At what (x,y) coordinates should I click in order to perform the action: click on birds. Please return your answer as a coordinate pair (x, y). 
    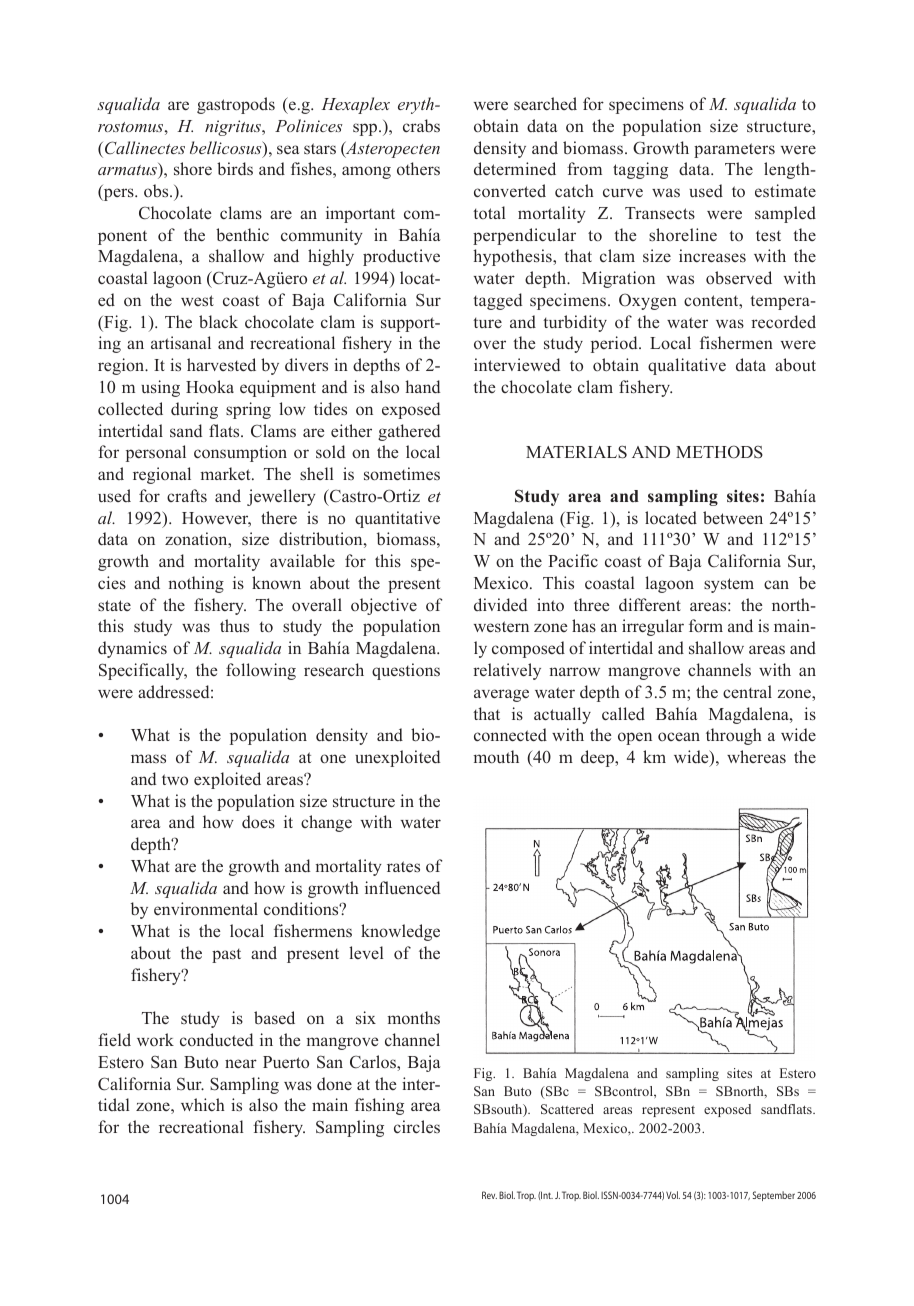
    Looking at the image, I should click on (235, 169).
